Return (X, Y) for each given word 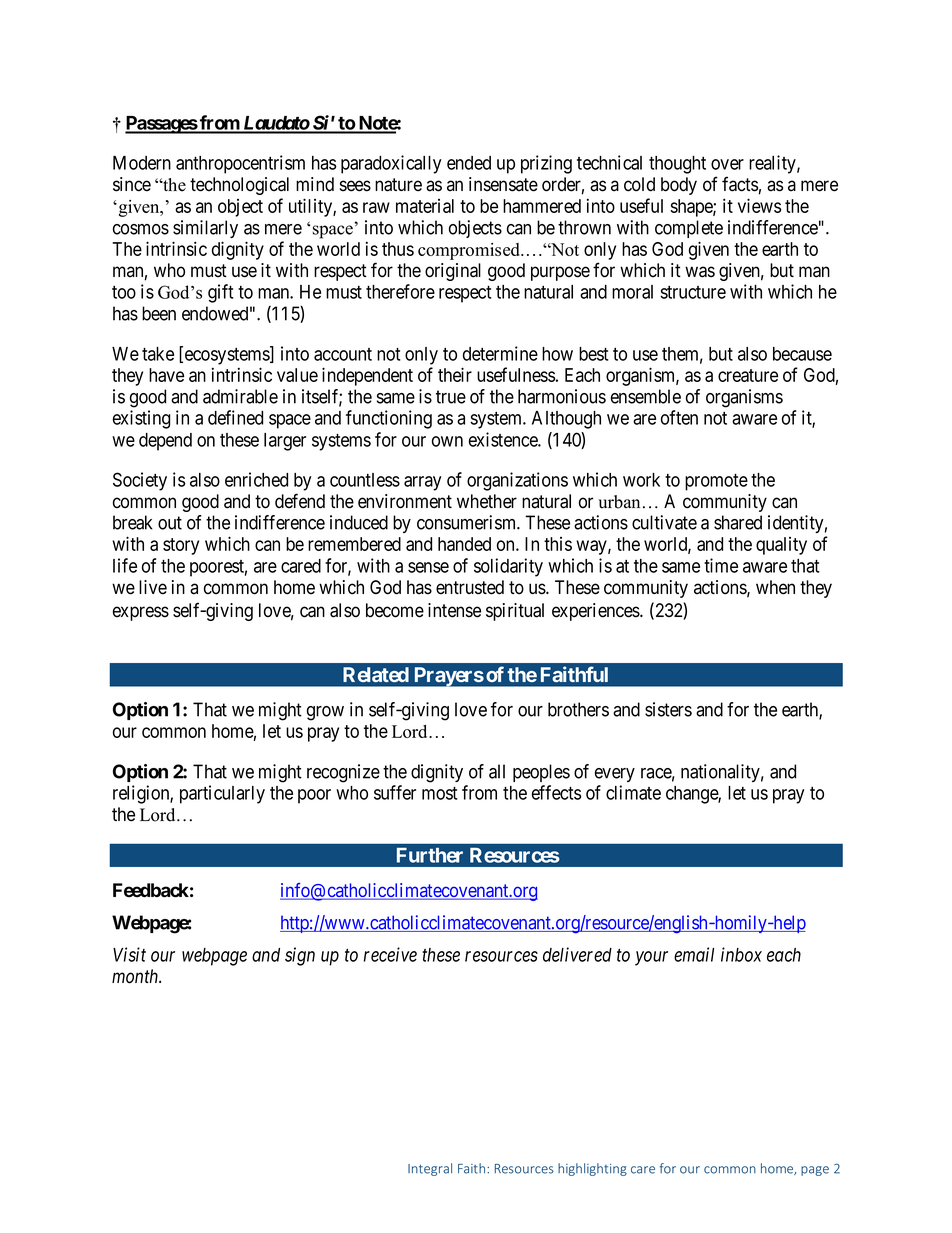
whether (487, 501)
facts (740, 184)
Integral (430, 1169)
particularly (222, 794)
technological (239, 186)
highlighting (592, 1169)
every (615, 775)
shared (738, 522)
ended (469, 163)
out (170, 523)
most (439, 793)
